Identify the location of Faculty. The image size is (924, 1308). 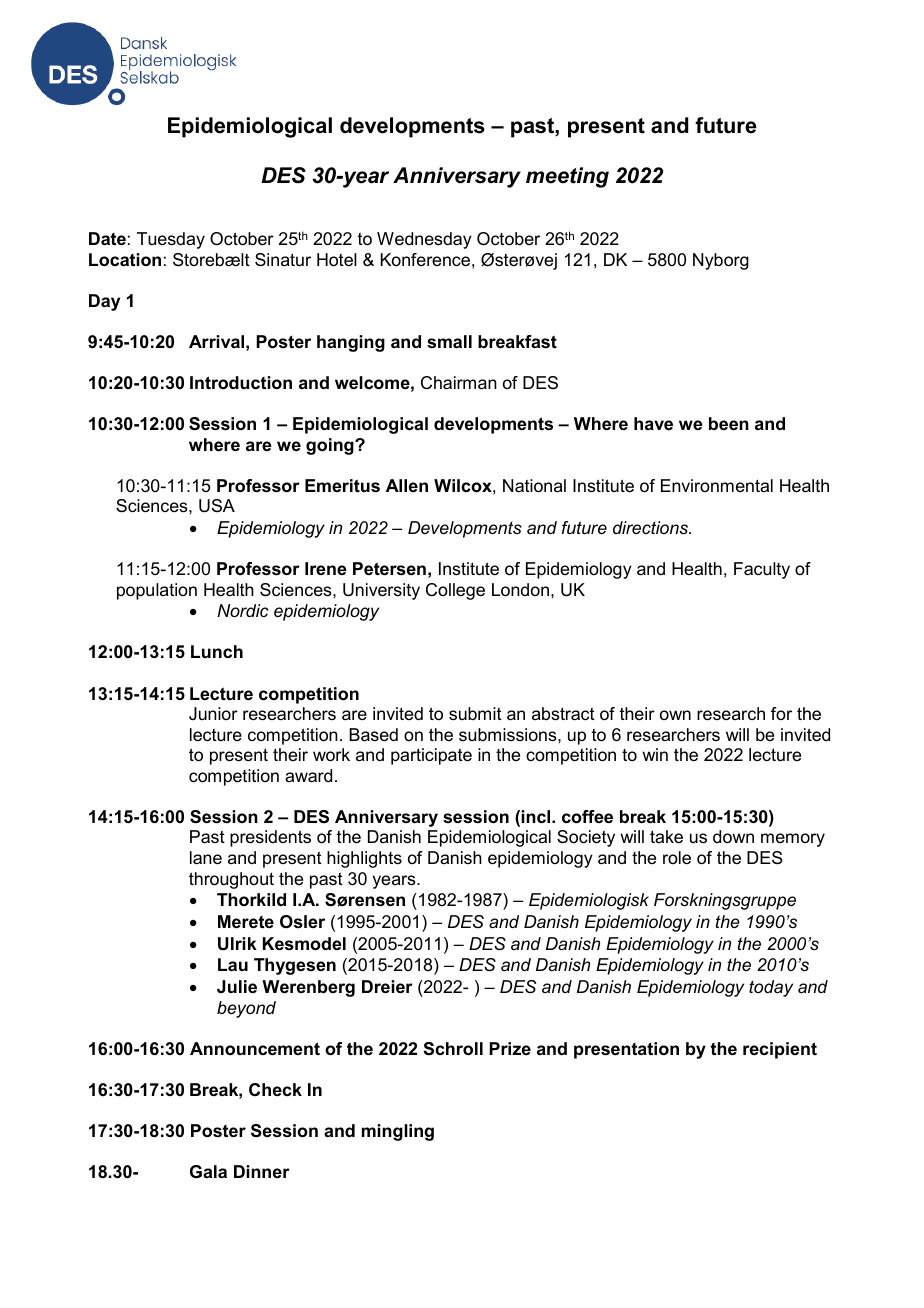
(762, 570).
